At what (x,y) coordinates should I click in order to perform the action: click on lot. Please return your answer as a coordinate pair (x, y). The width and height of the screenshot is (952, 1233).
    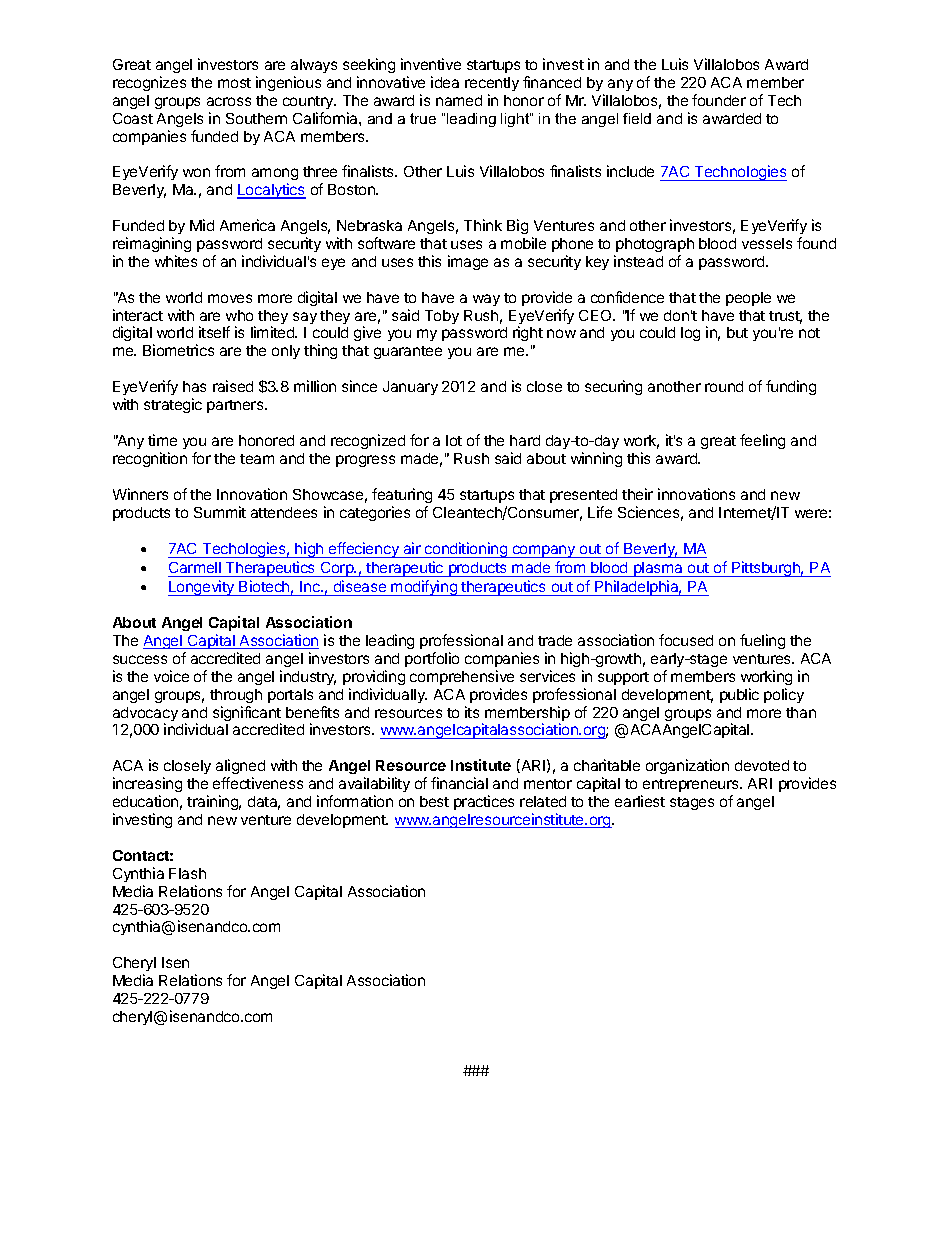
    Looking at the image, I should click on (454, 440).
